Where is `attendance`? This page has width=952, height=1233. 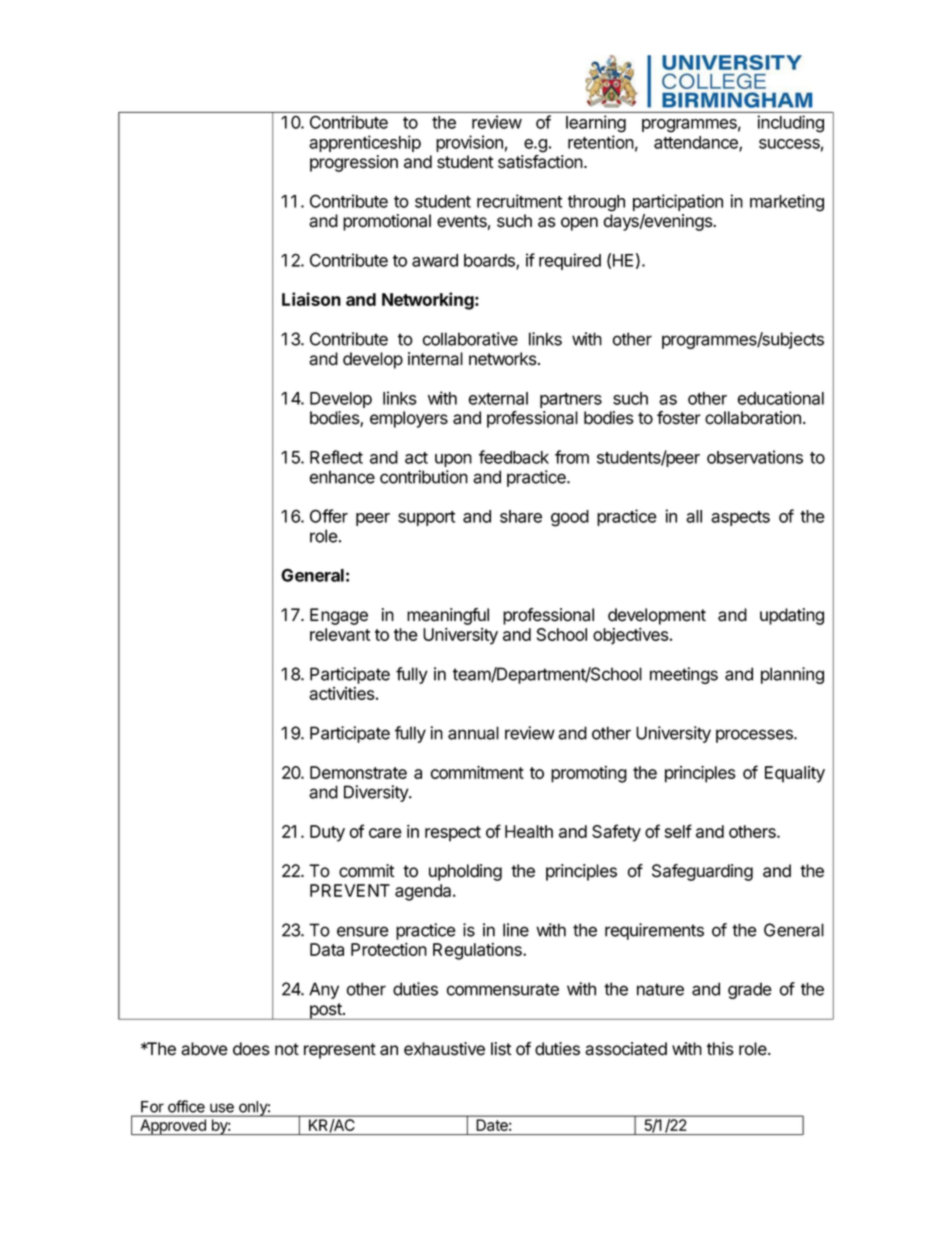 attendance is located at coordinates (697, 143).
